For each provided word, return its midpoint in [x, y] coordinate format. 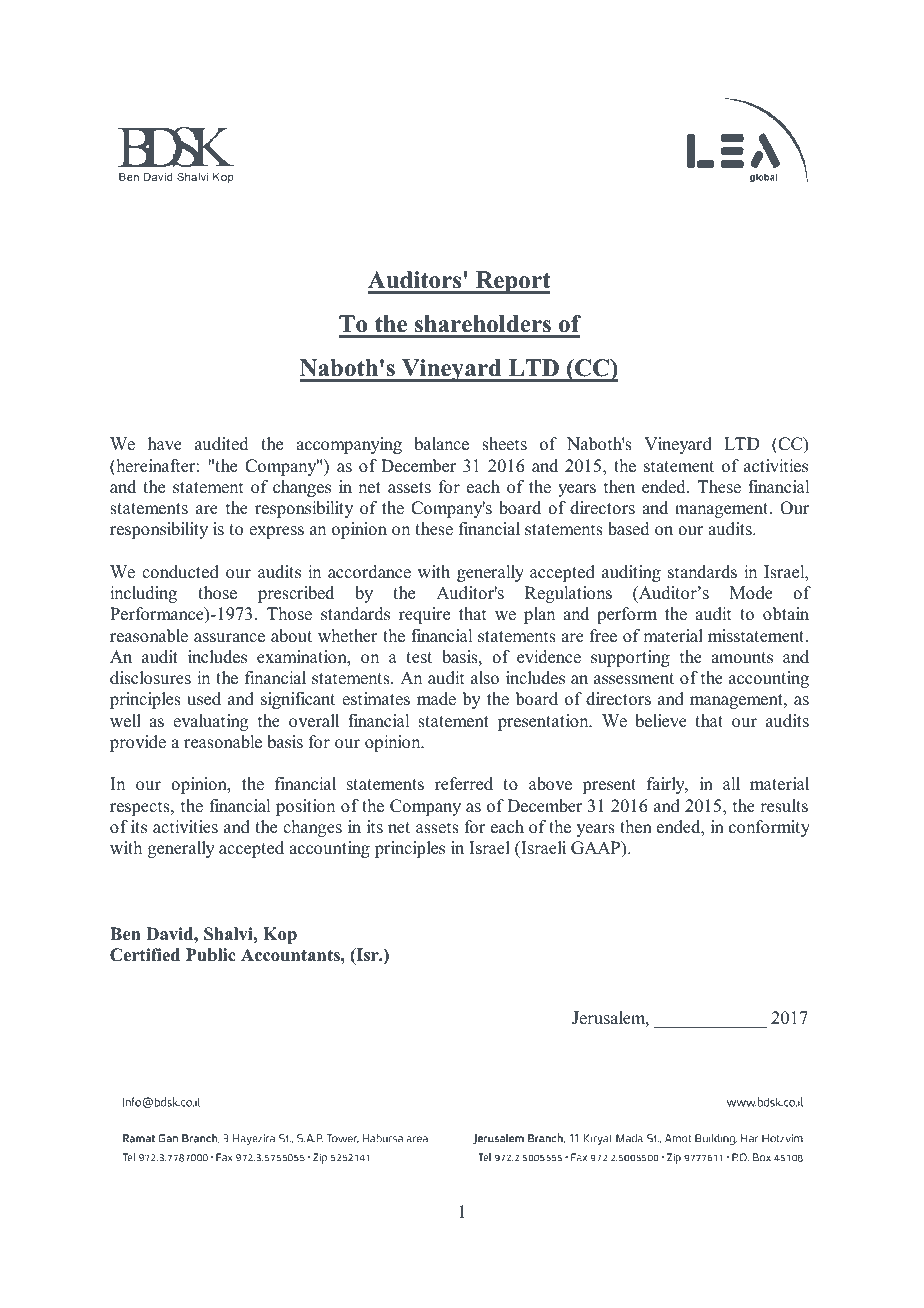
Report [512, 282]
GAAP [597, 849]
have [165, 444]
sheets [504, 444]
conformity [769, 828]
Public [211, 955]
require [424, 615]
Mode [751, 593]
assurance [229, 638]
